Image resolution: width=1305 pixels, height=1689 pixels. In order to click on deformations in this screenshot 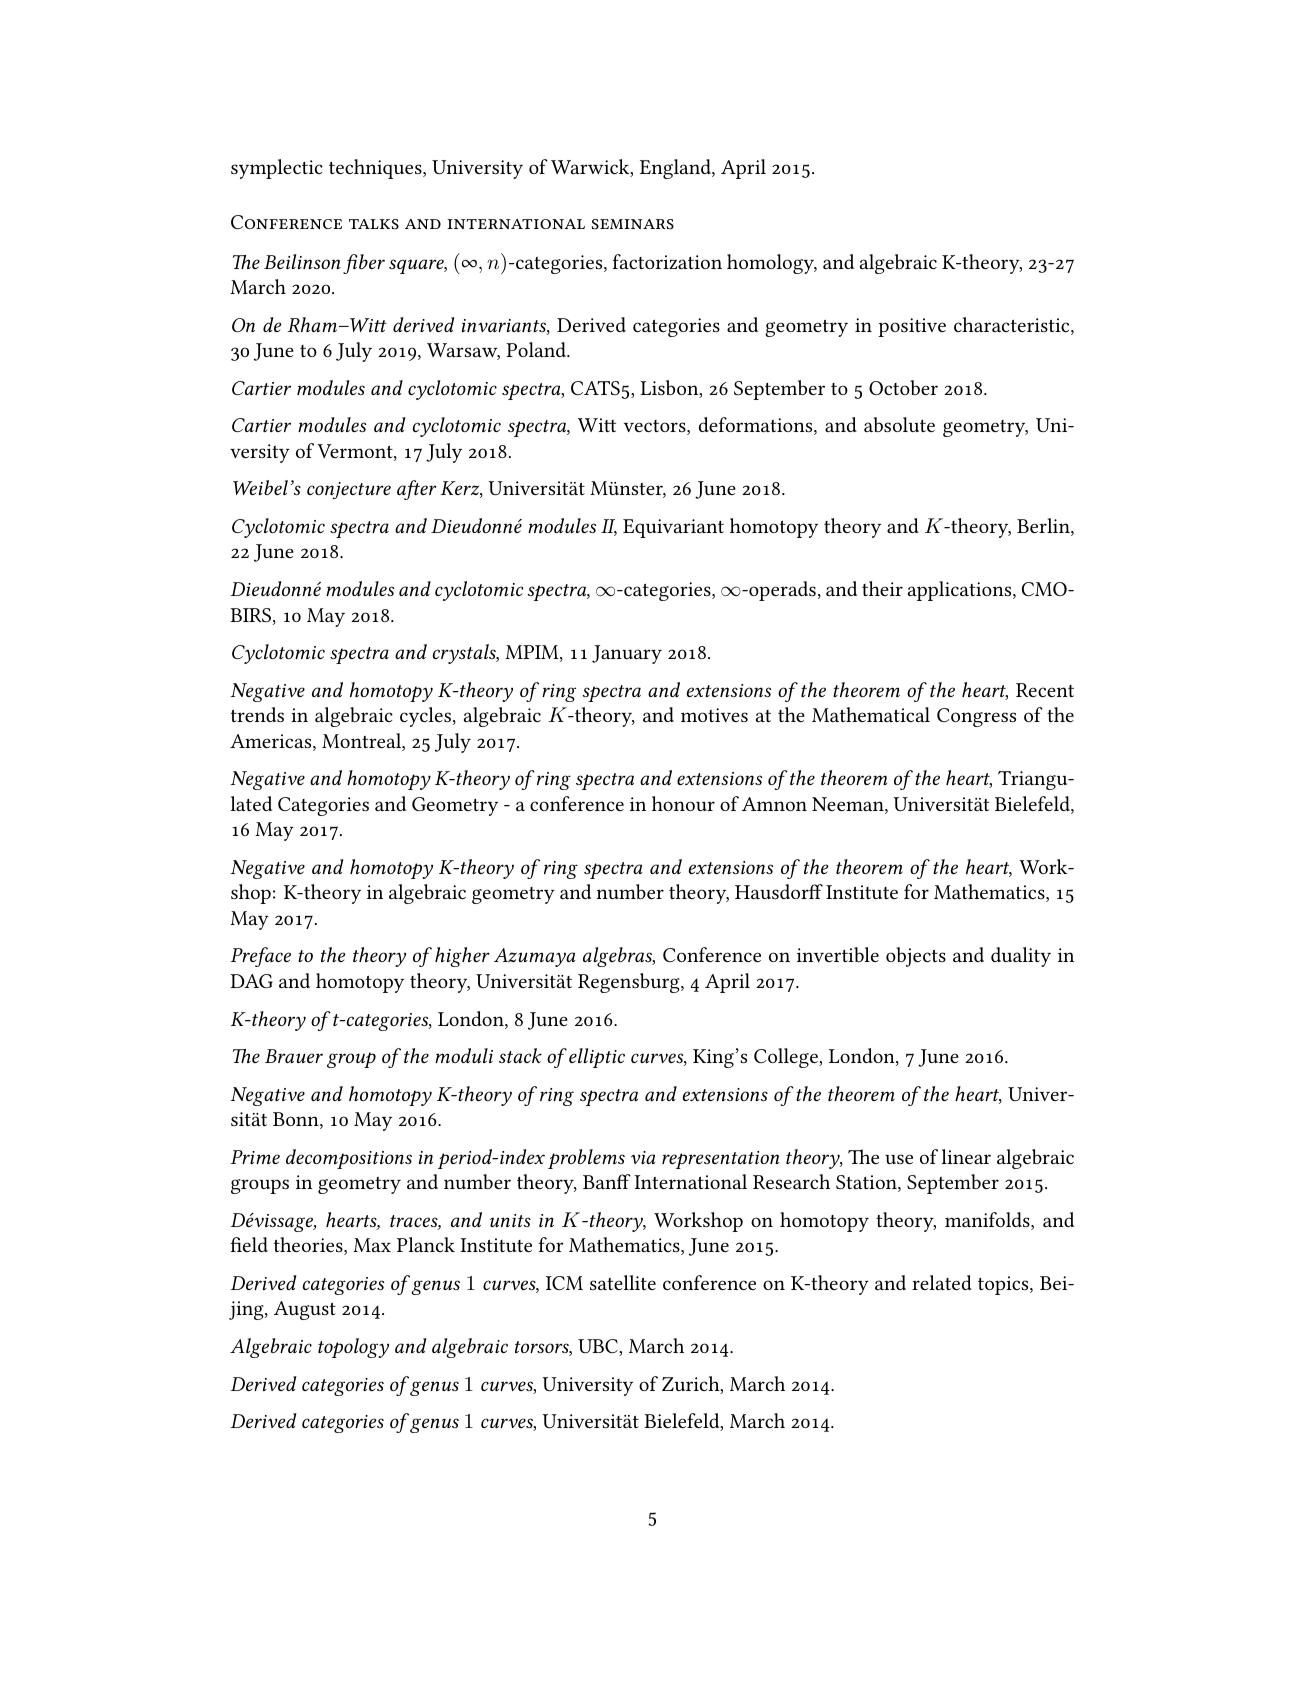, I will do `click(757, 426)`.
